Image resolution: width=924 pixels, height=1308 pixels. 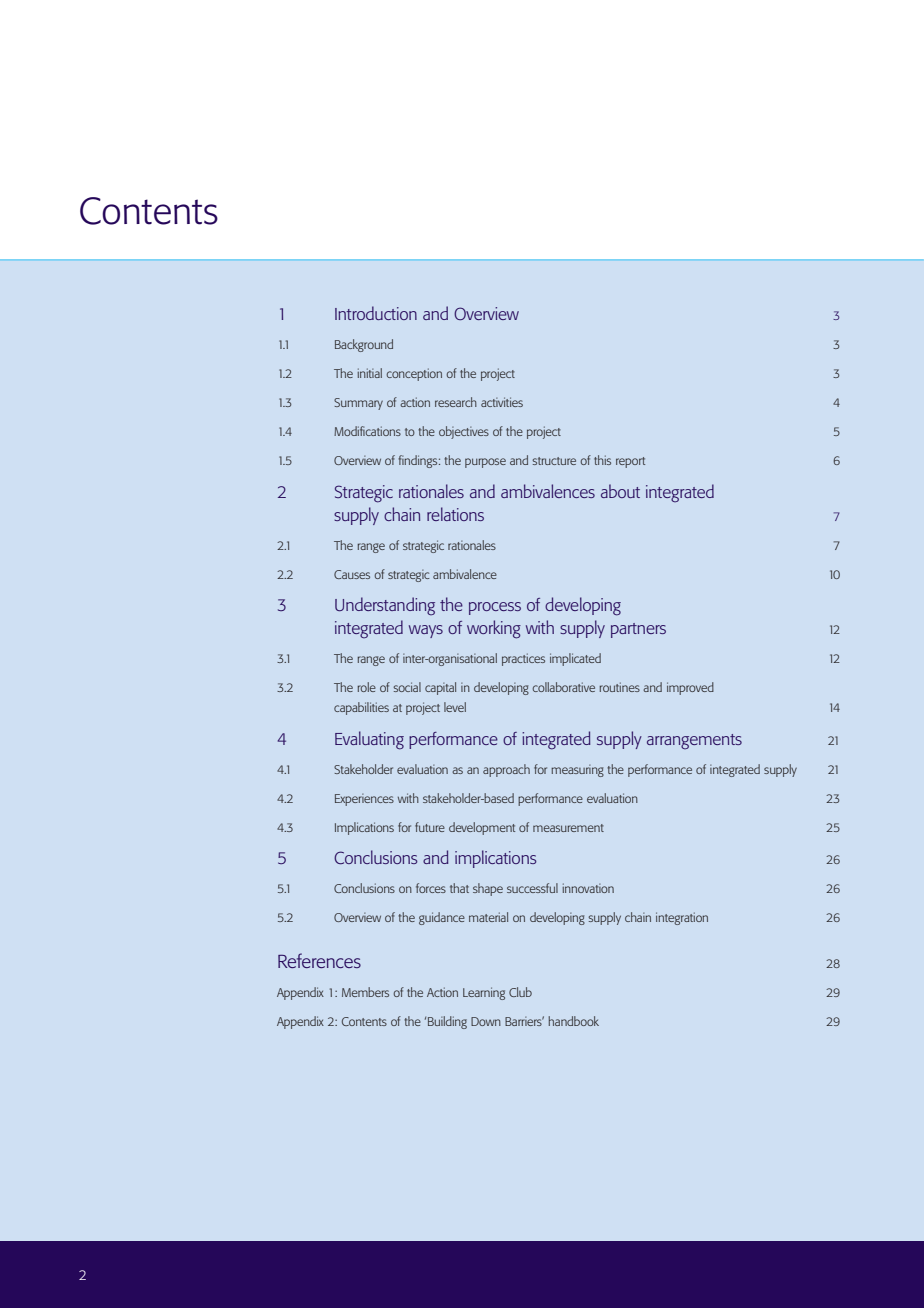 What do you see at coordinates (620, 491) in the screenshot?
I see `about` at bounding box center [620, 491].
